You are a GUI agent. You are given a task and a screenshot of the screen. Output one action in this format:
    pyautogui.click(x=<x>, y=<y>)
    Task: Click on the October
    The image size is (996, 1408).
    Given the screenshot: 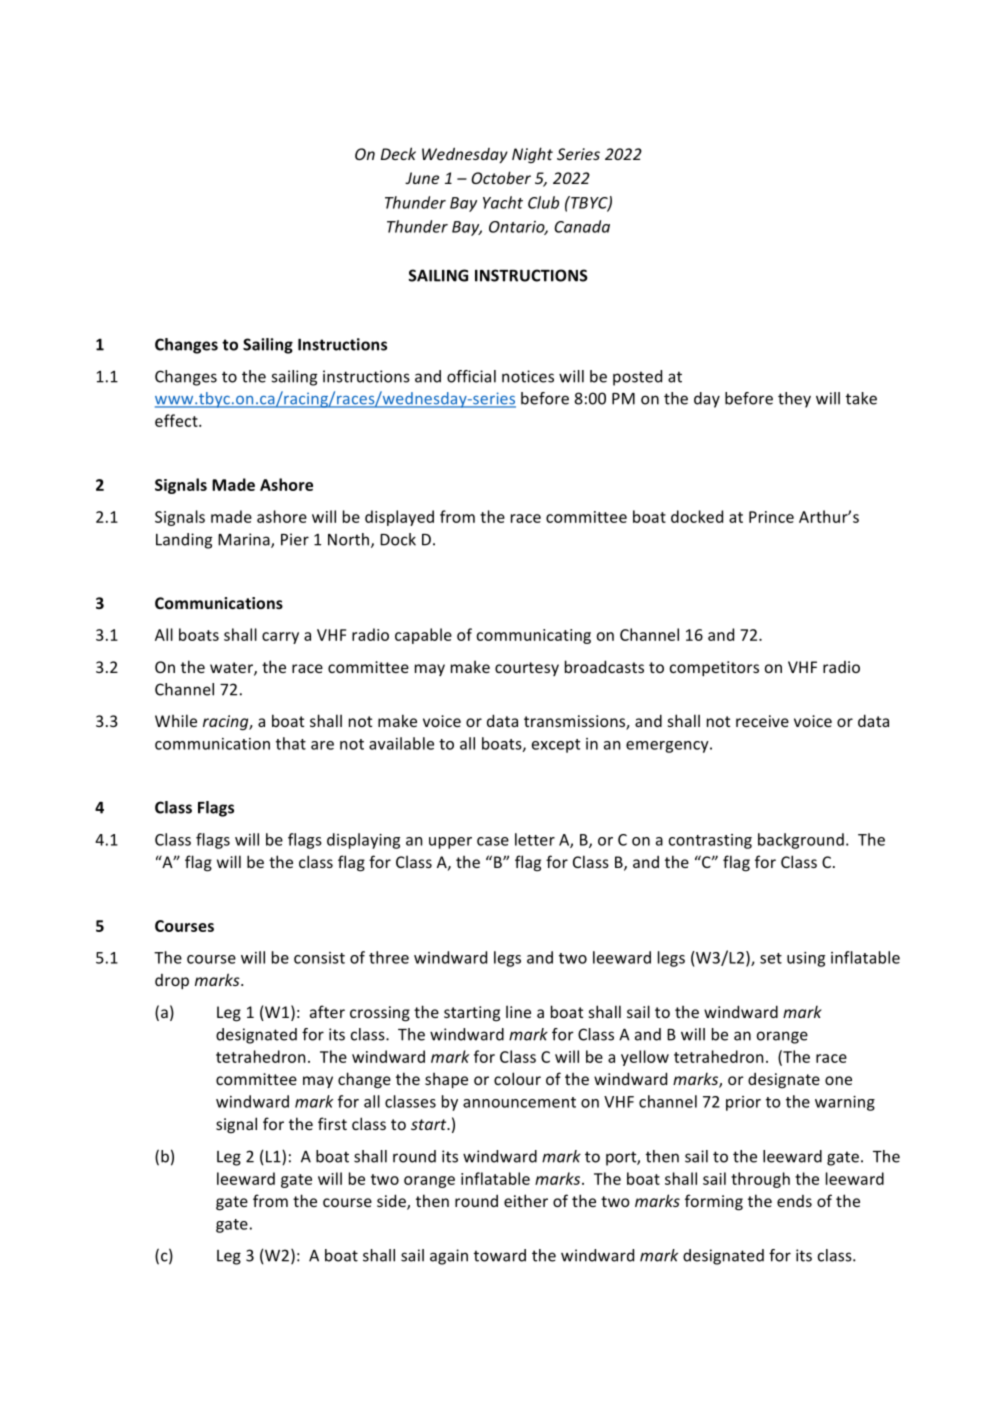 What is the action you would take?
    pyautogui.click(x=501, y=177)
